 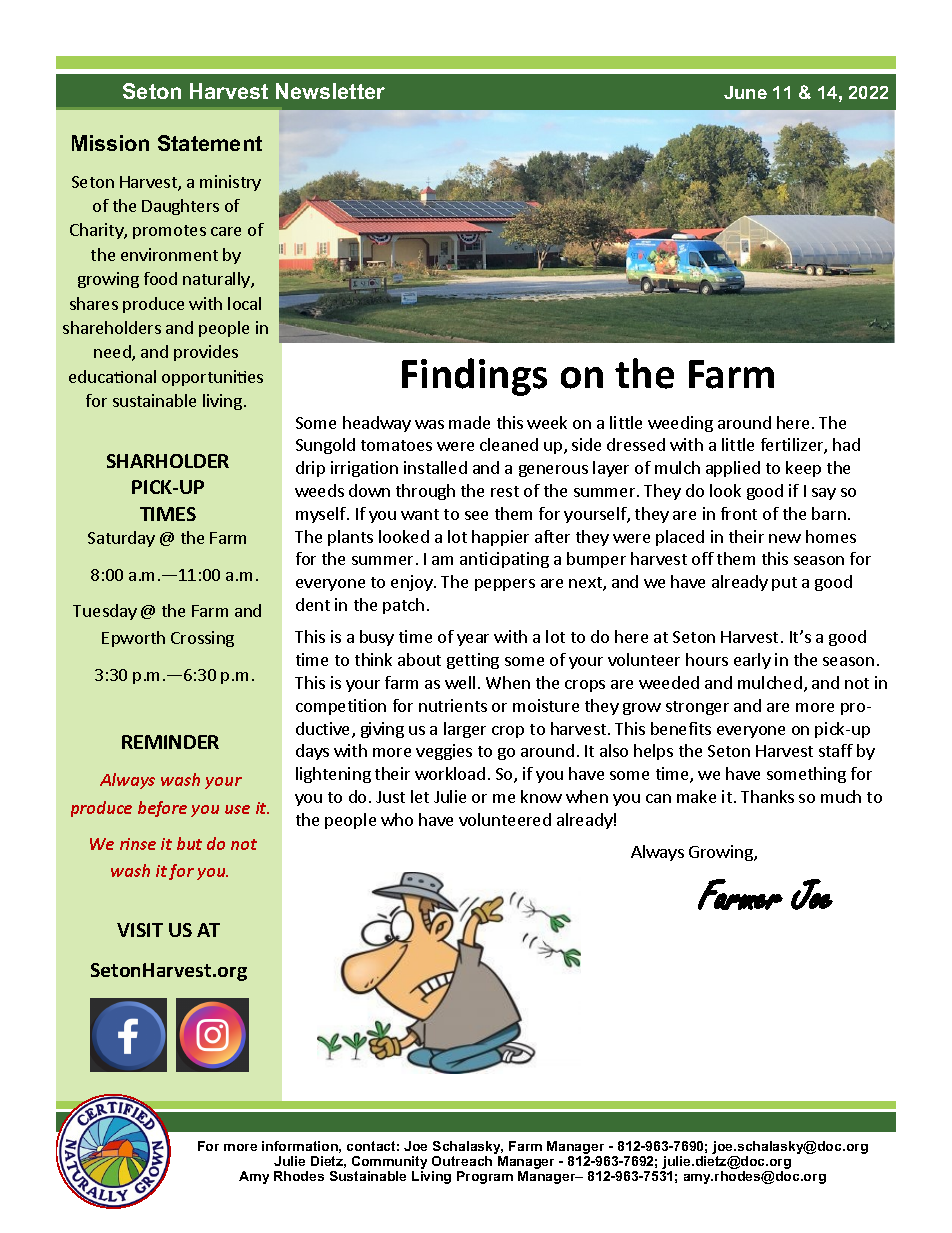 What do you see at coordinates (189, 843) in the image?
I see `but` at bounding box center [189, 843].
